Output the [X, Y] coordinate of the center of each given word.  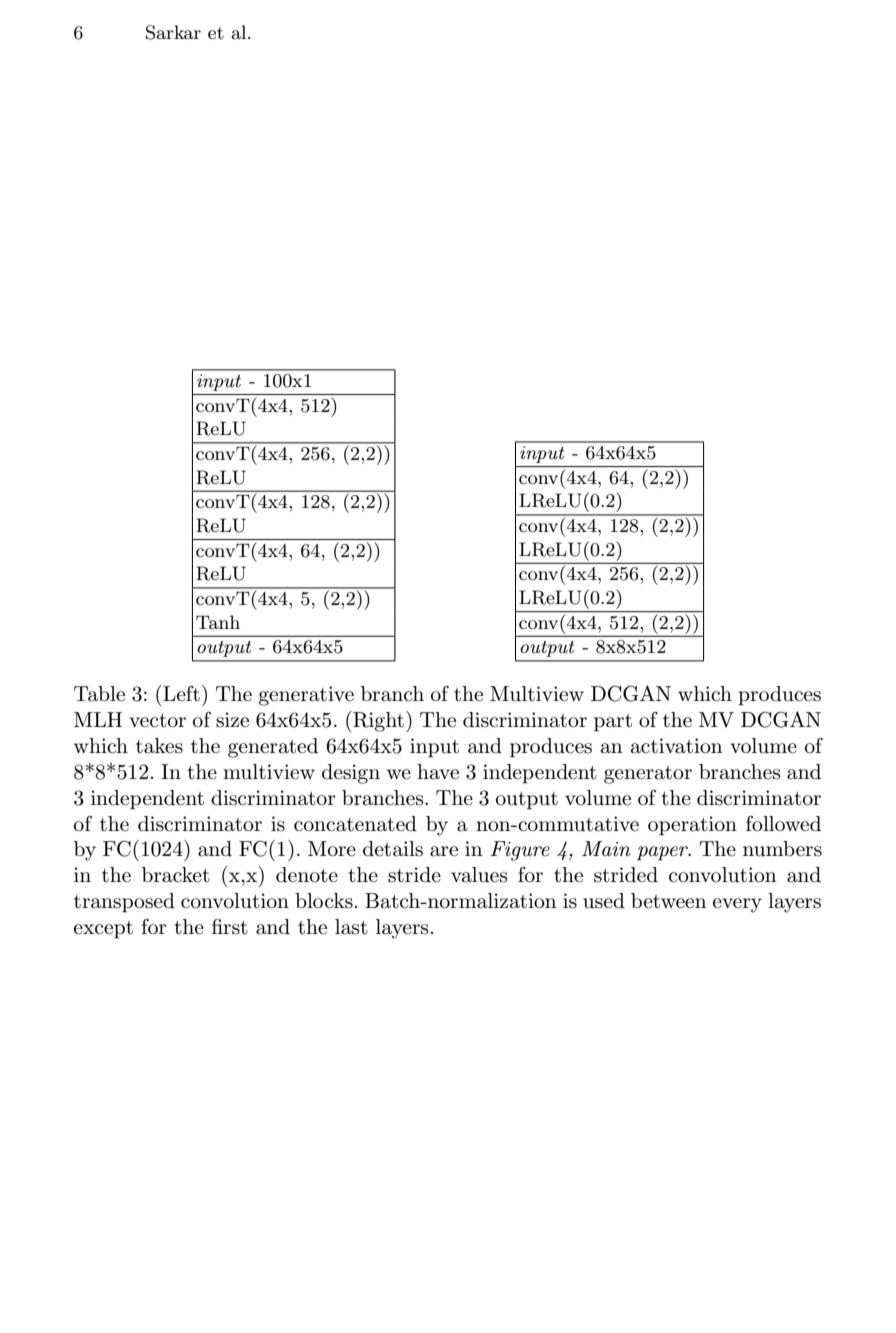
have [438, 772]
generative [306, 696]
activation [677, 746]
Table [99, 694]
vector [157, 720]
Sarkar [173, 32]
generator [648, 775]
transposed [124, 902]
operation [692, 825]
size [232, 720]
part [613, 722]
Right [377, 721]
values [479, 875]
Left [180, 693]
